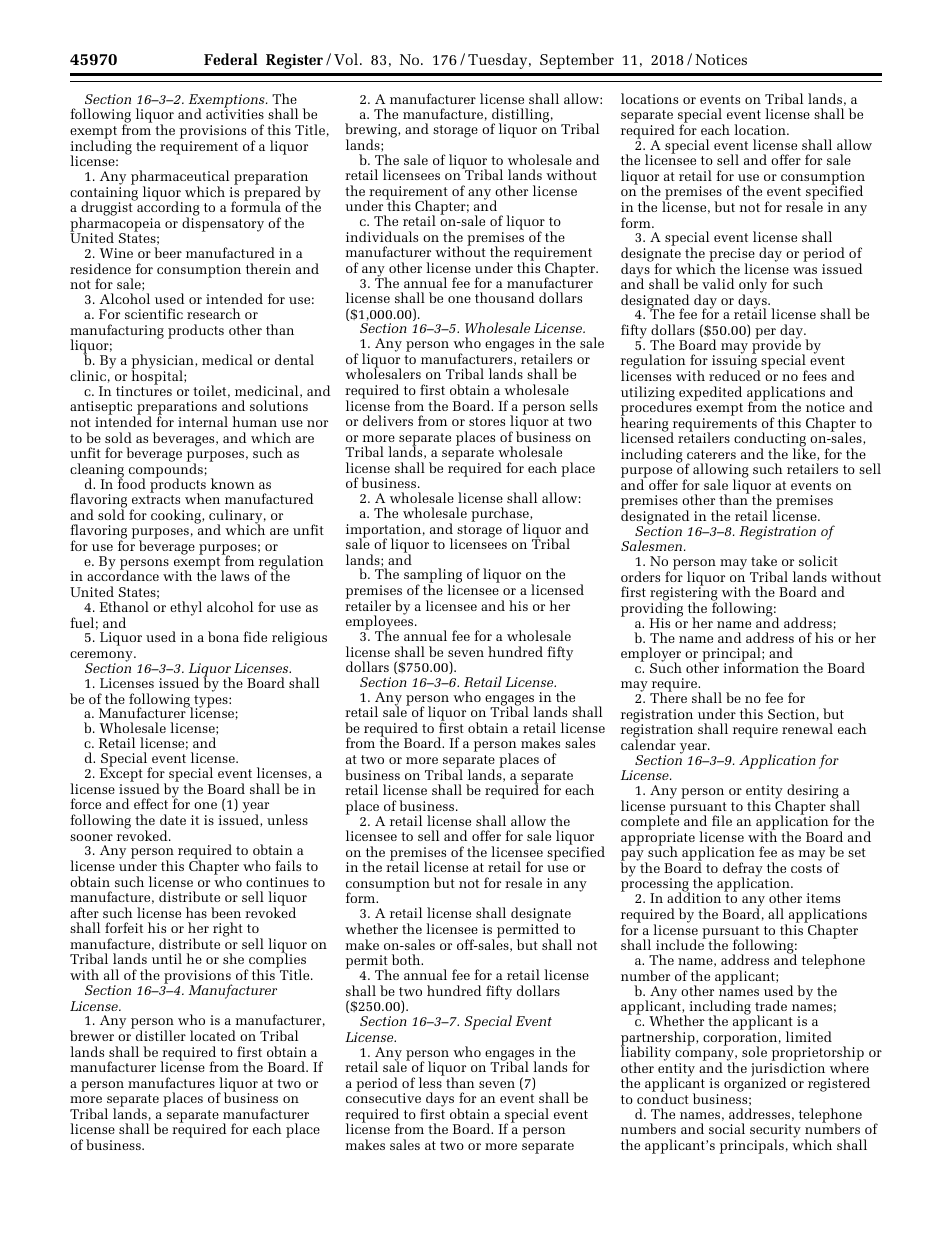 The image size is (952, 1233). What do you see at coordinates (764, 560) in the screenshot?
I see `take` at bounding box center [764, 560].
